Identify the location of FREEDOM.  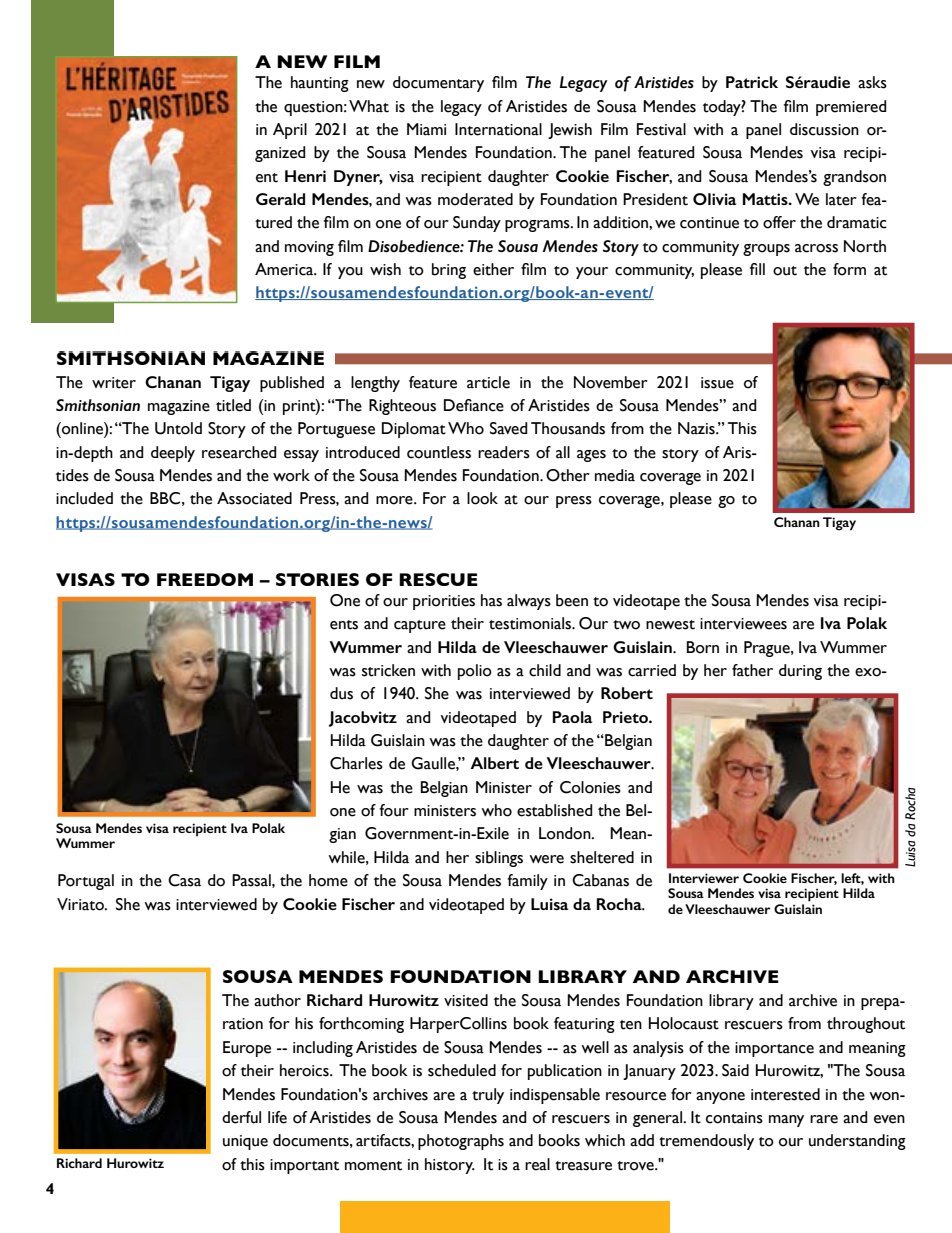
(205, 579).
